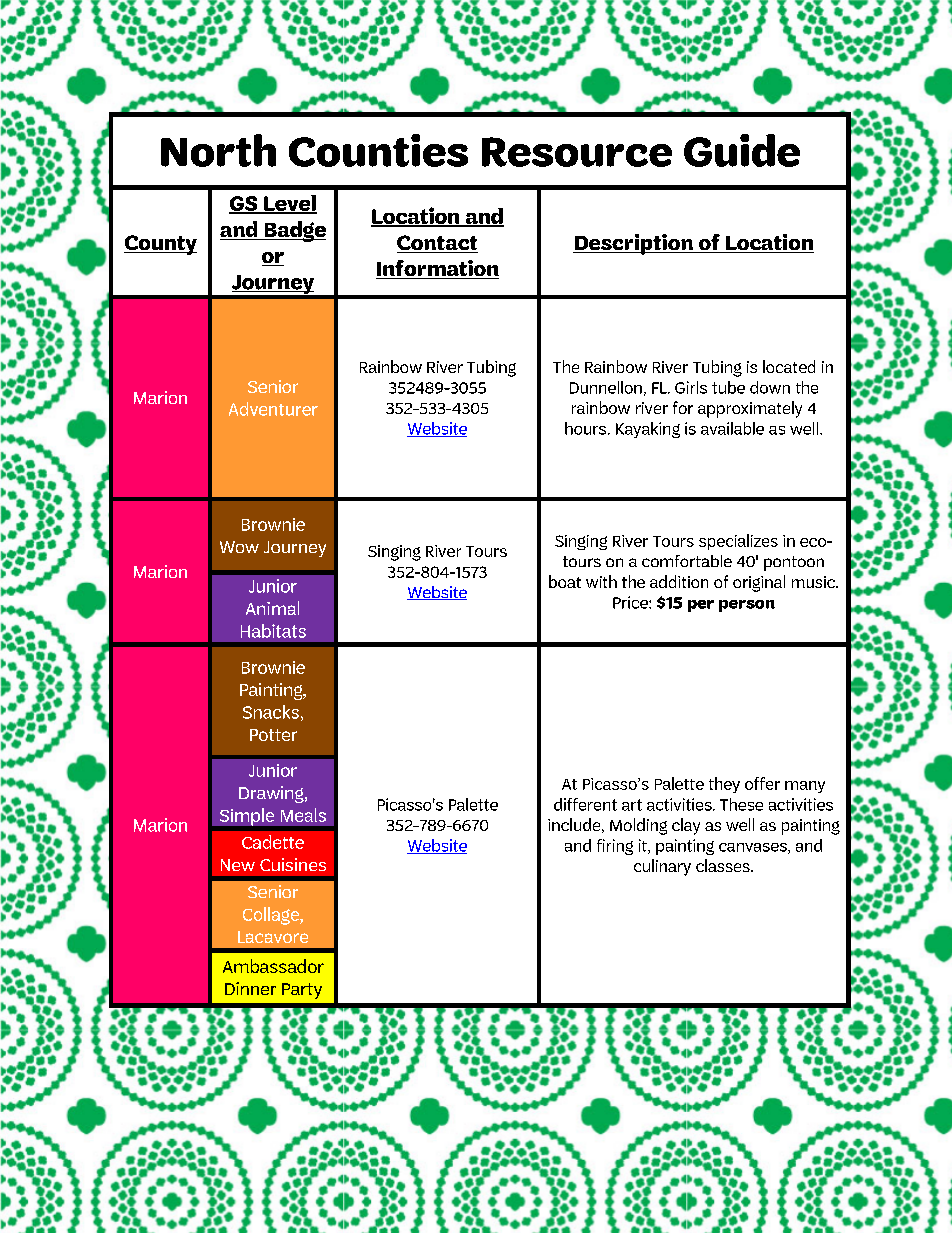 This page has height=1233, width=952. What do you see at coordinates (759, 583) in the page?
I see `original` at bounding box center [759, 583].
